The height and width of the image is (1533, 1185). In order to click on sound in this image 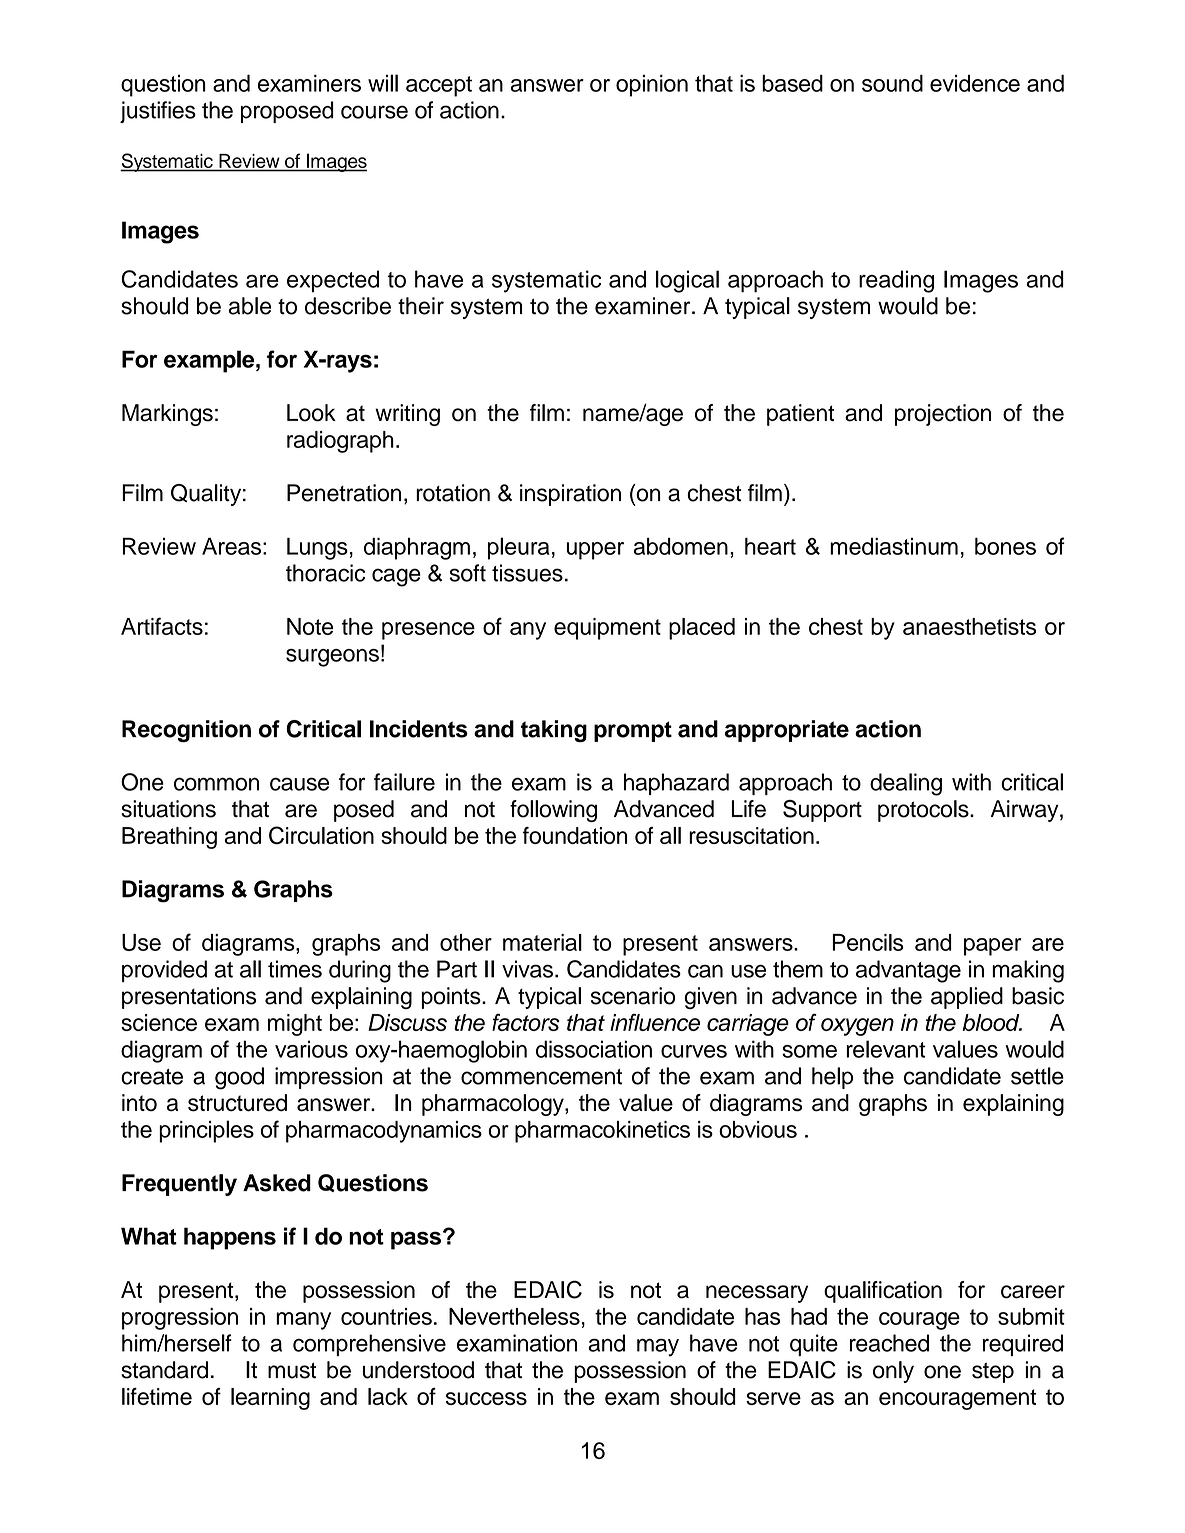, I will do `click(892, 83)`.
